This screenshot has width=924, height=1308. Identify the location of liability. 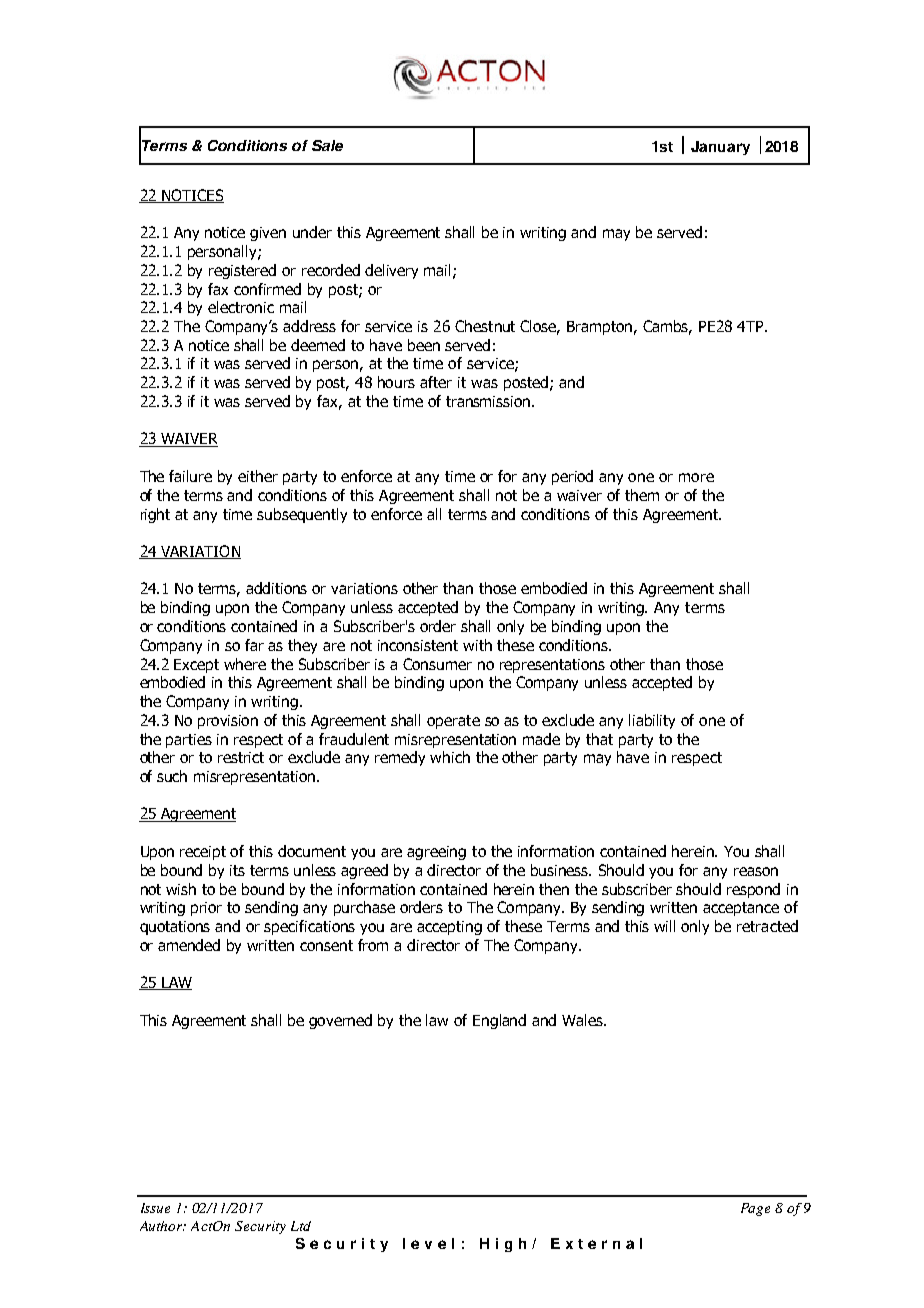
(652, 721).
